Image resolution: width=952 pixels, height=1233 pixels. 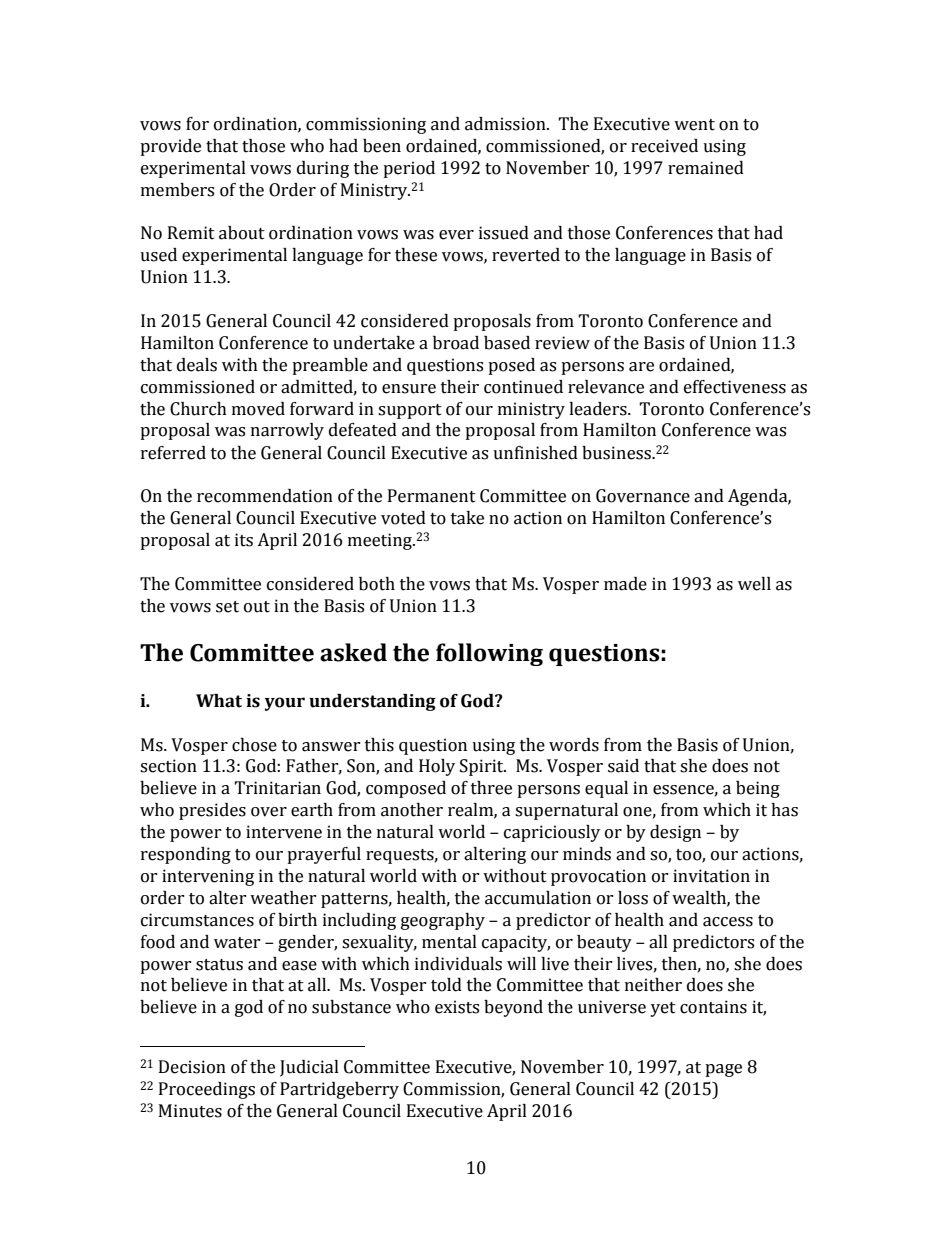 I want to click on Proceedings, so click(x=207, y=1090).
